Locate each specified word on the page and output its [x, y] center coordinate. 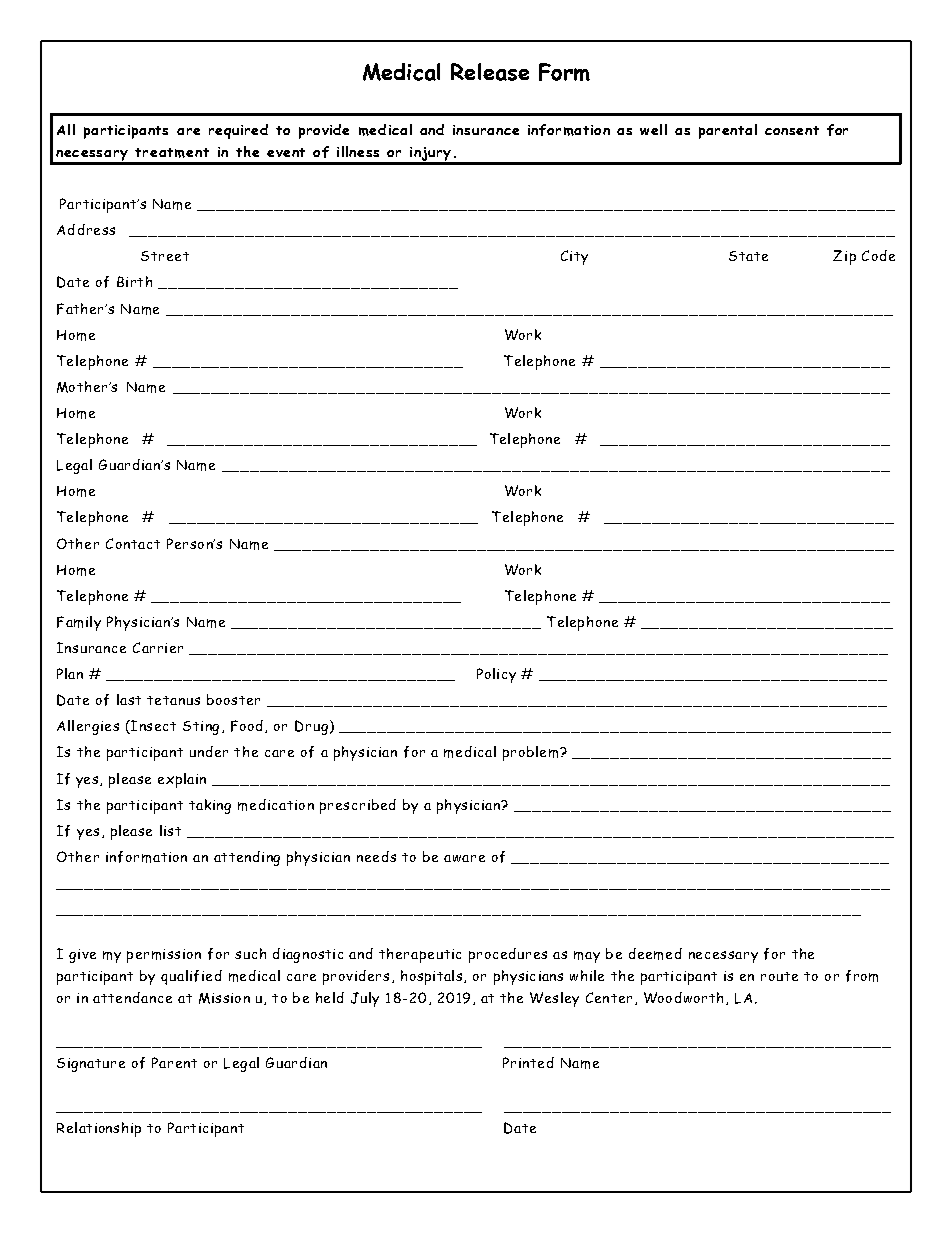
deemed [655, 954]
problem [532, 753]
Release [490, 72]
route [779, 976]
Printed [528, 1062]
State [748, 256]
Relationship [99, 1129]
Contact [133, 543]
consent [792, 130]
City [574, 257]
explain [182, 780]
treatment [172, 153]
